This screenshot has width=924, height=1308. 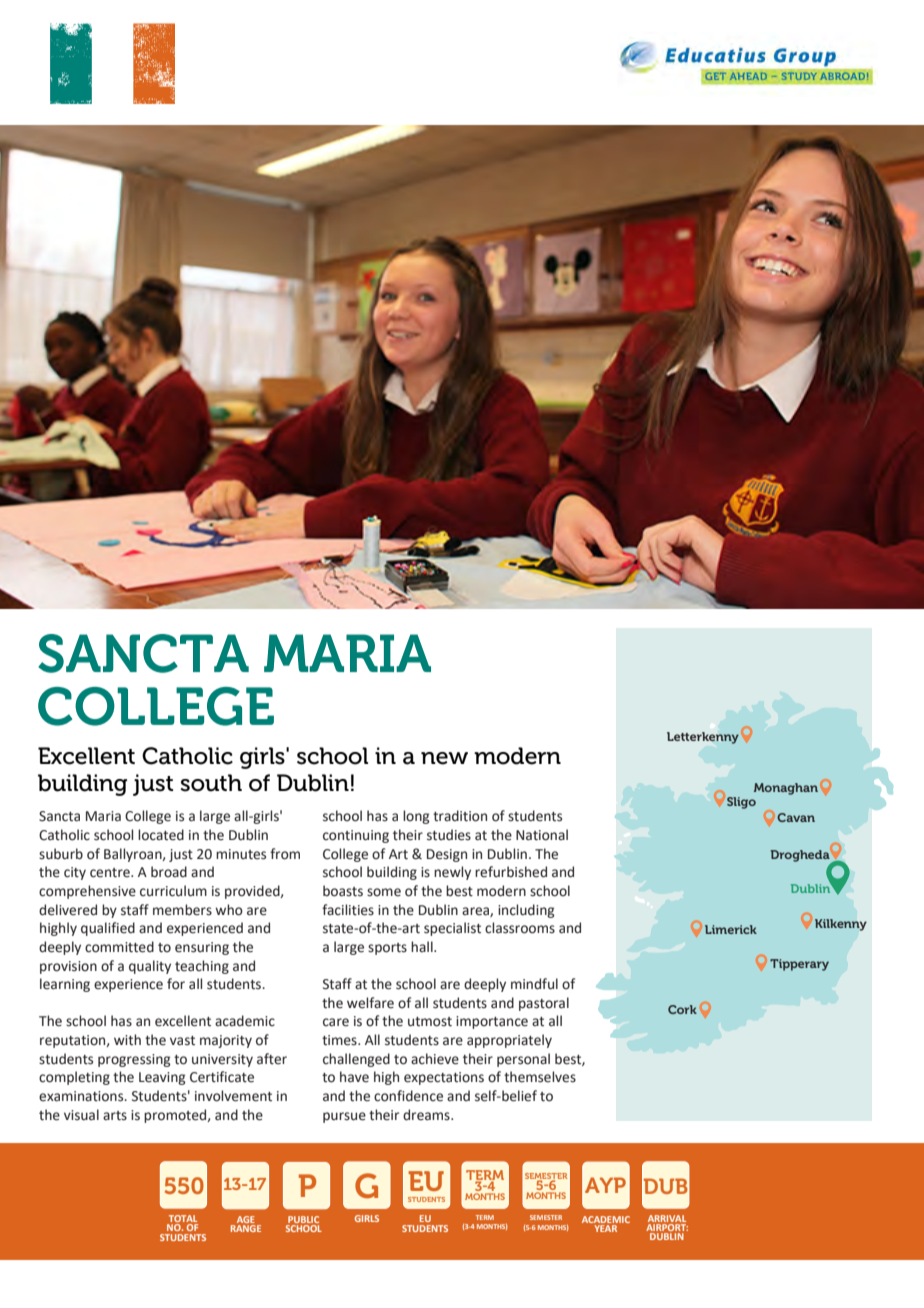 What do you see at coordinates (452, 929) in the screenshot?
I see `specialist` at bounding box center [452, 929].
